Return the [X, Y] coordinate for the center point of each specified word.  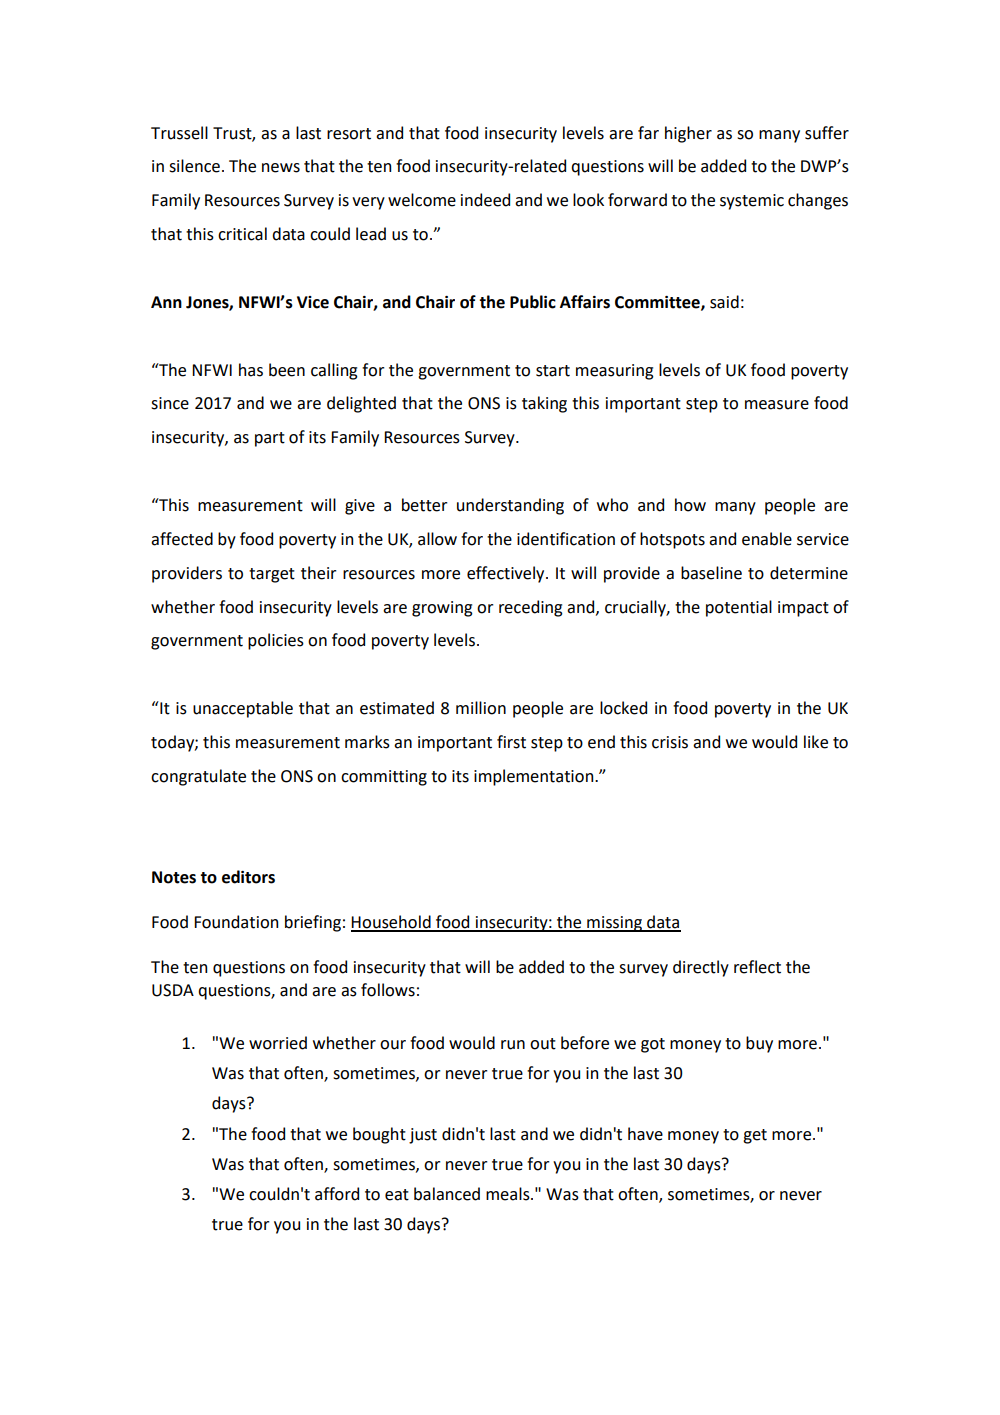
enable [767, 539]
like [816, 742]
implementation [535, 777]
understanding [510, 506]
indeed [485, 200]
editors [248, 877]
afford [337, 1194]
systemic [752, 202]
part [270, 439]
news [281, 168]
